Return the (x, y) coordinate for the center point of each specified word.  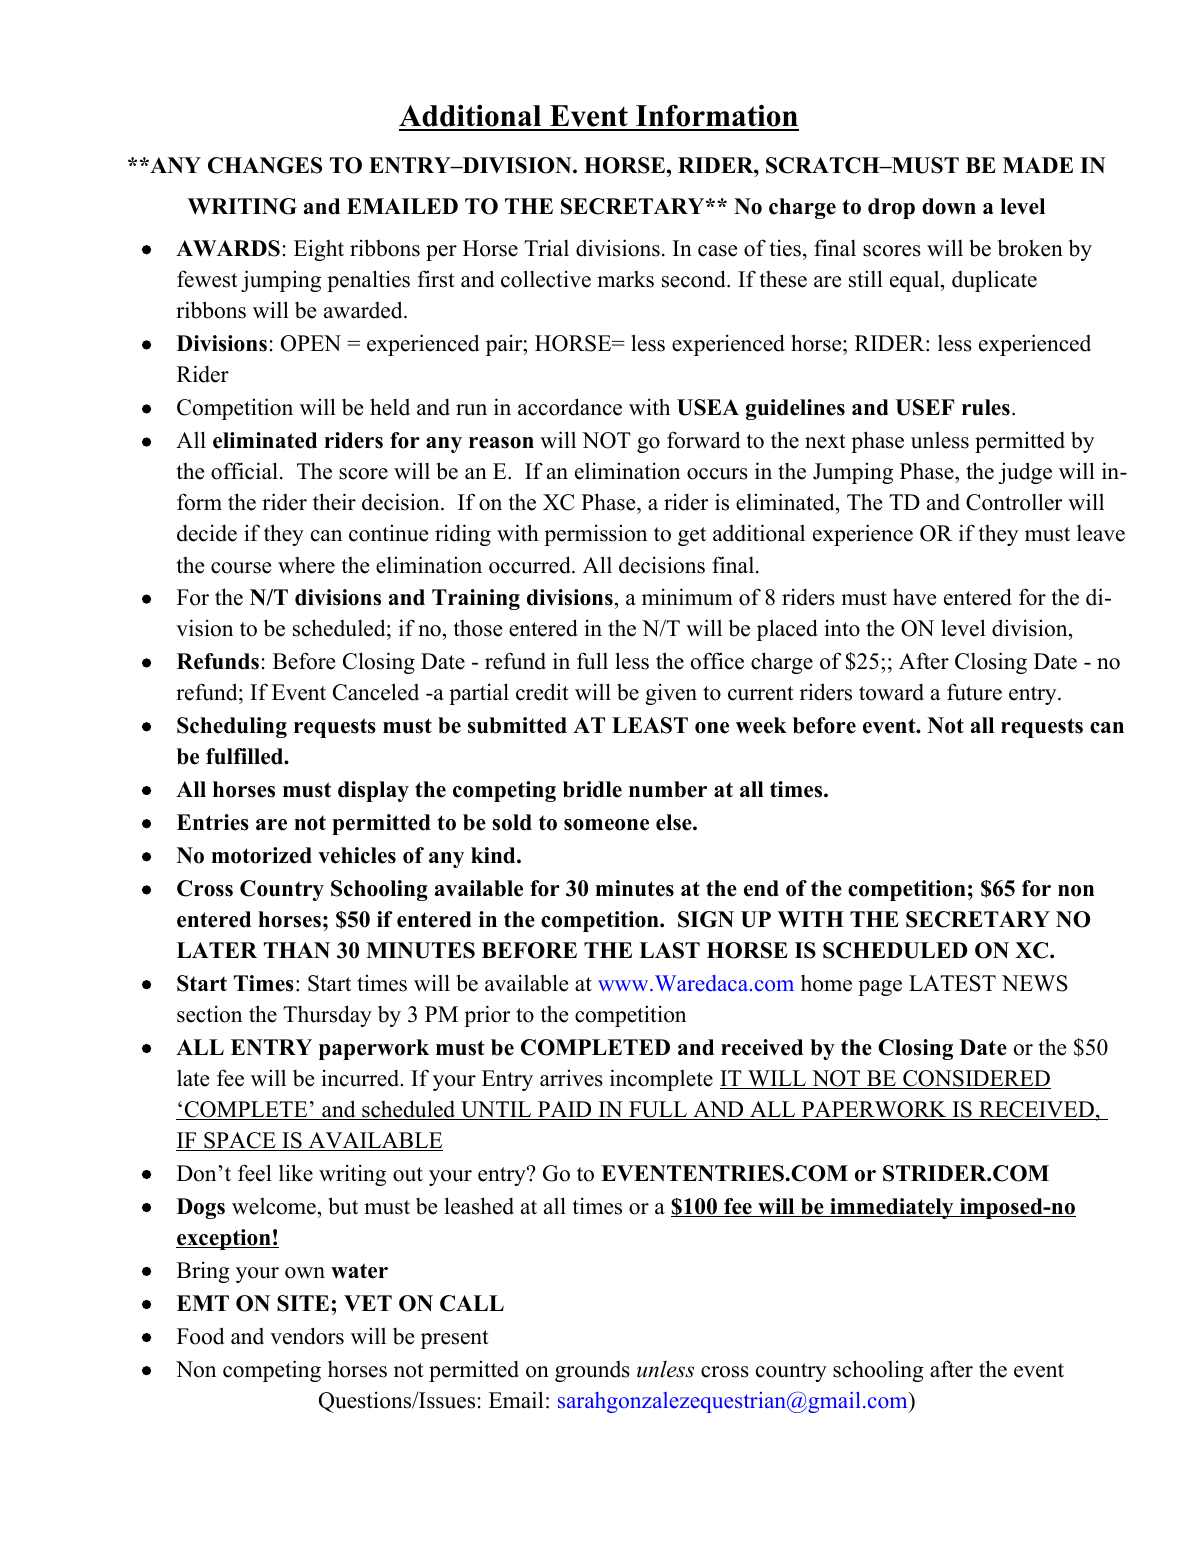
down (949, 206)
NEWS (1035, 983)
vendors (307, 1336)
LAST (669, 950)
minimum (687, 597)
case (717, 251)
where (306, 565)
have (914, 597)
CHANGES (265, 165)
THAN (297, 950)
